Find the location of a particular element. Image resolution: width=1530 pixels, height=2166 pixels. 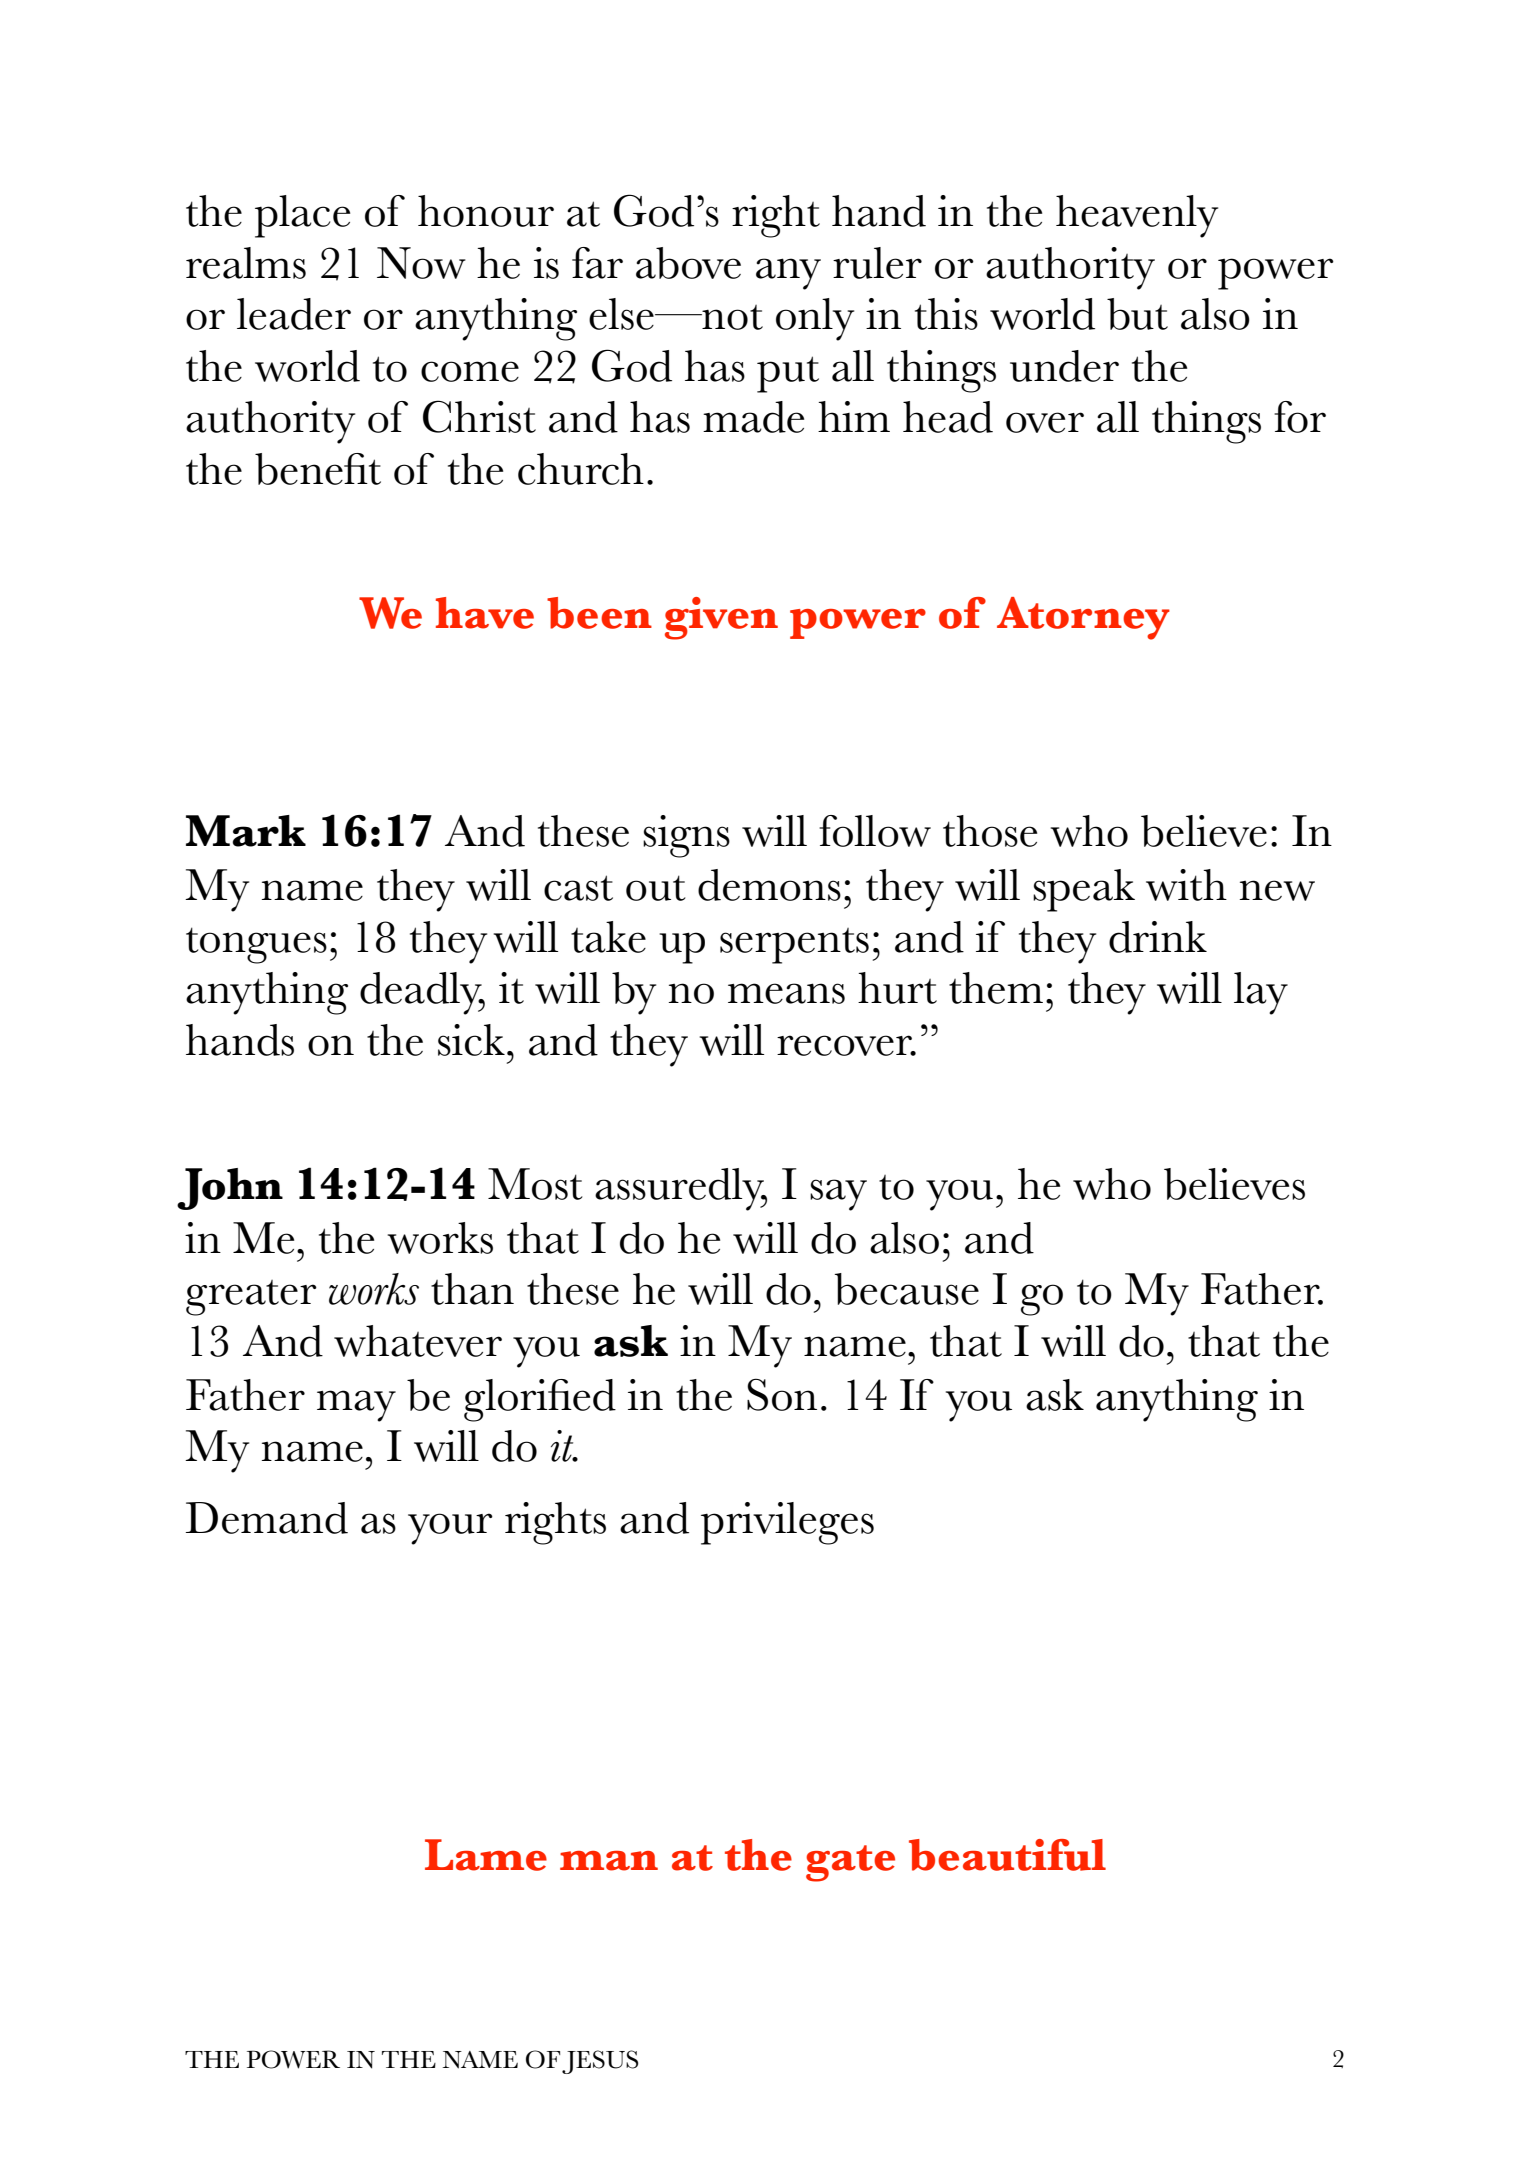

with is located at coordinates (1186, 885).
